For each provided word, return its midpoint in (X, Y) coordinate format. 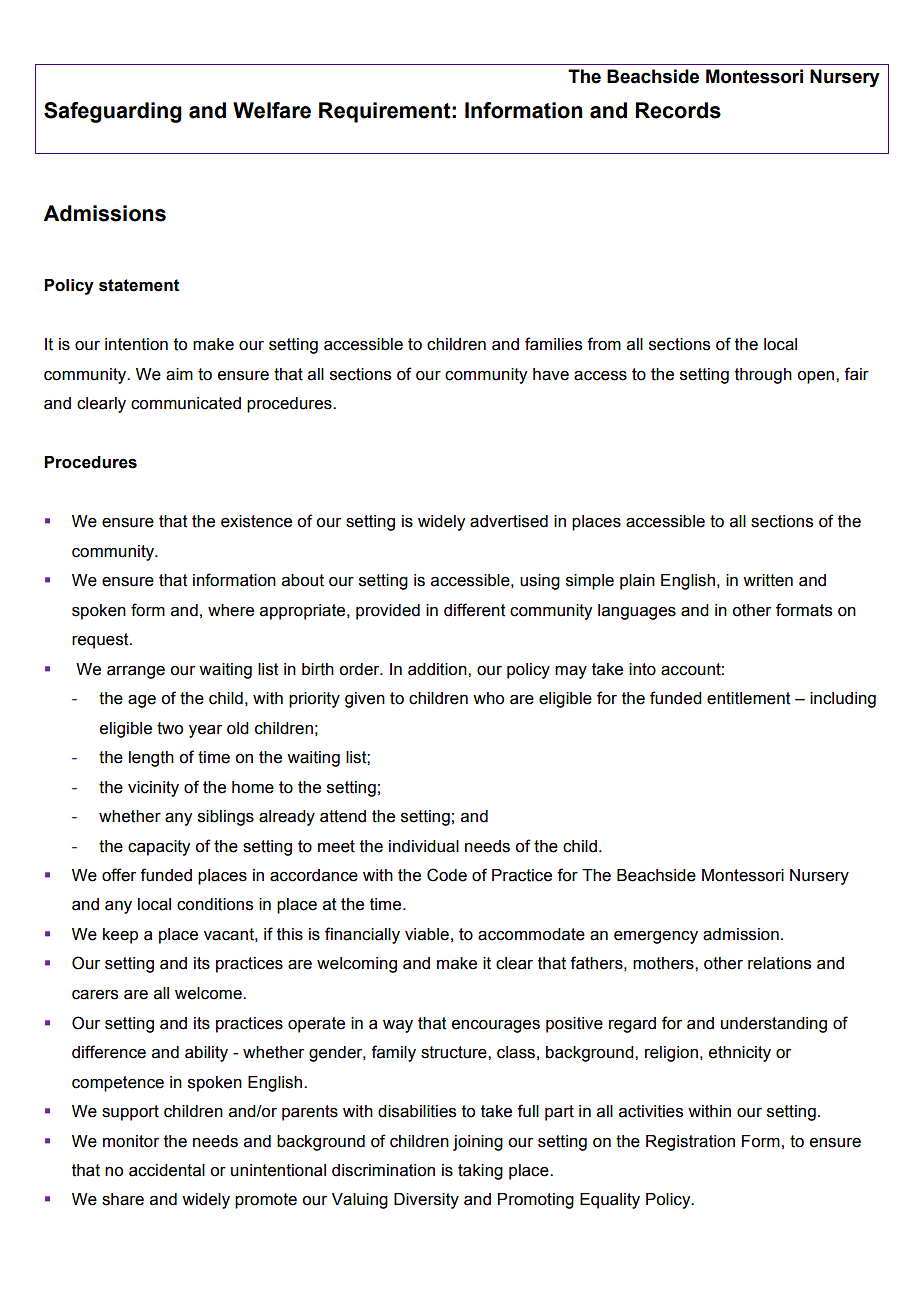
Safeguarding (113, 112)
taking (480, 1172)
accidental (167, 1170)
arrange (136, 672)
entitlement (749, 698)
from (604, 344)
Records (678, 110)
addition (438, 669)
